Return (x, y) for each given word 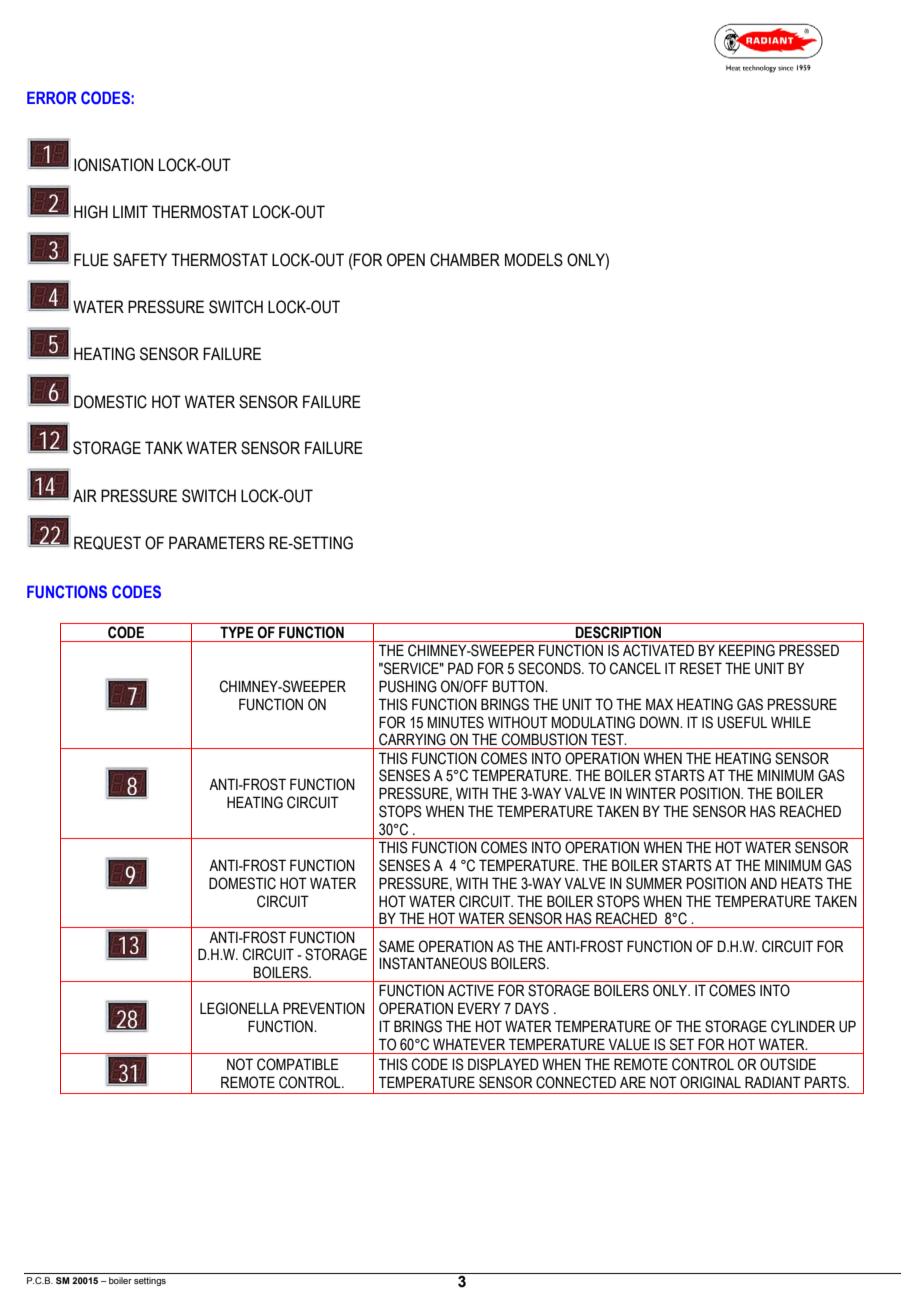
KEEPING (747, 650)
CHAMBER (465, 260)
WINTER (651, 793)
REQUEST (107, 543)
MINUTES (456, 722)
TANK (164, 447)
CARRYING (412, 739)
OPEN (406, 260)
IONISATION (113, 165)
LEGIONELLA (239, 1008)
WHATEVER (469, 1044)
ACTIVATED (658, 650)
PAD (460, 668)
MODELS (534, 260)
